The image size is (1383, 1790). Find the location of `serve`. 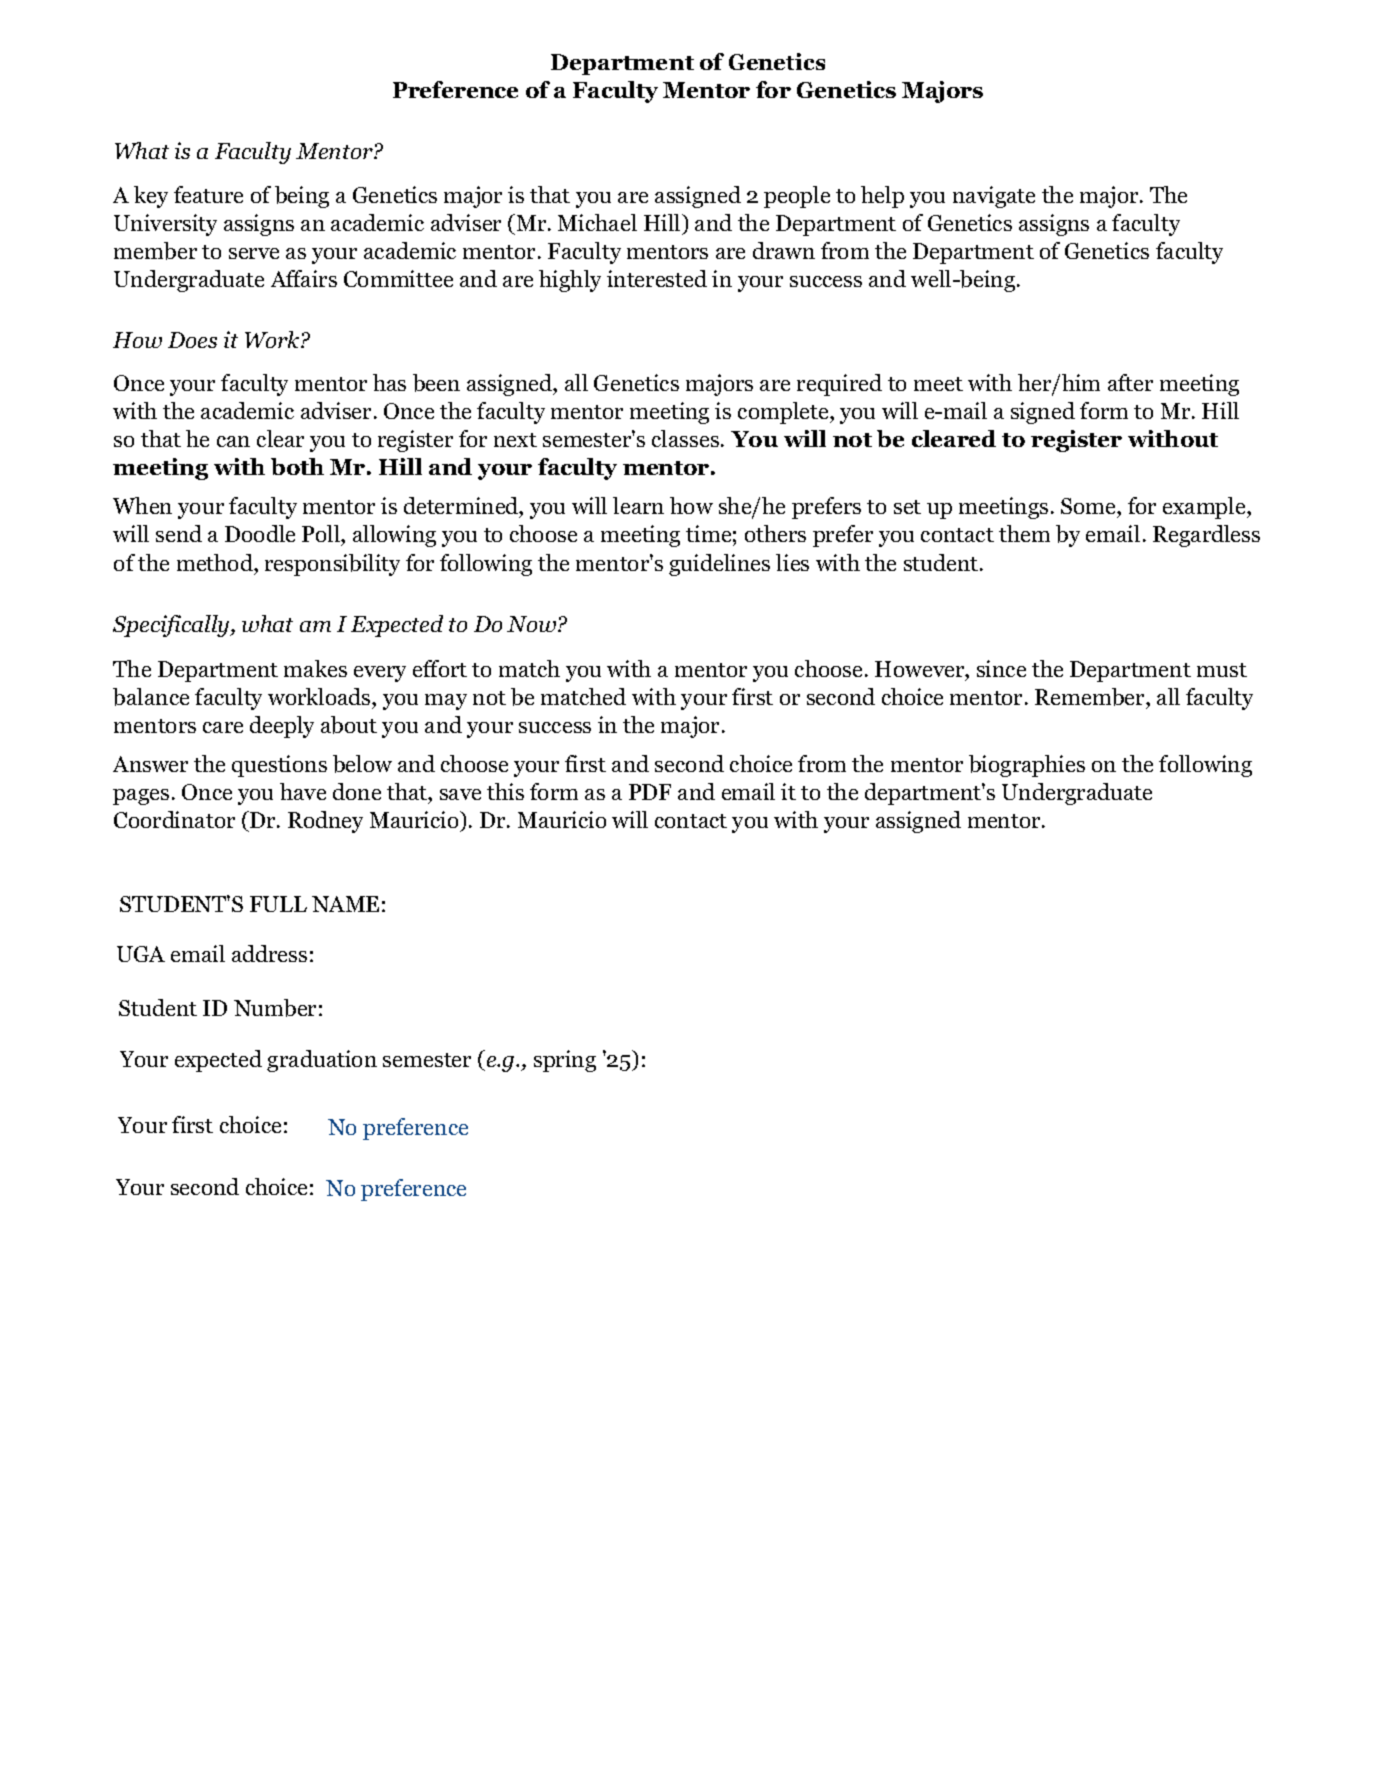

serve is located at coordinates (254, 253).
